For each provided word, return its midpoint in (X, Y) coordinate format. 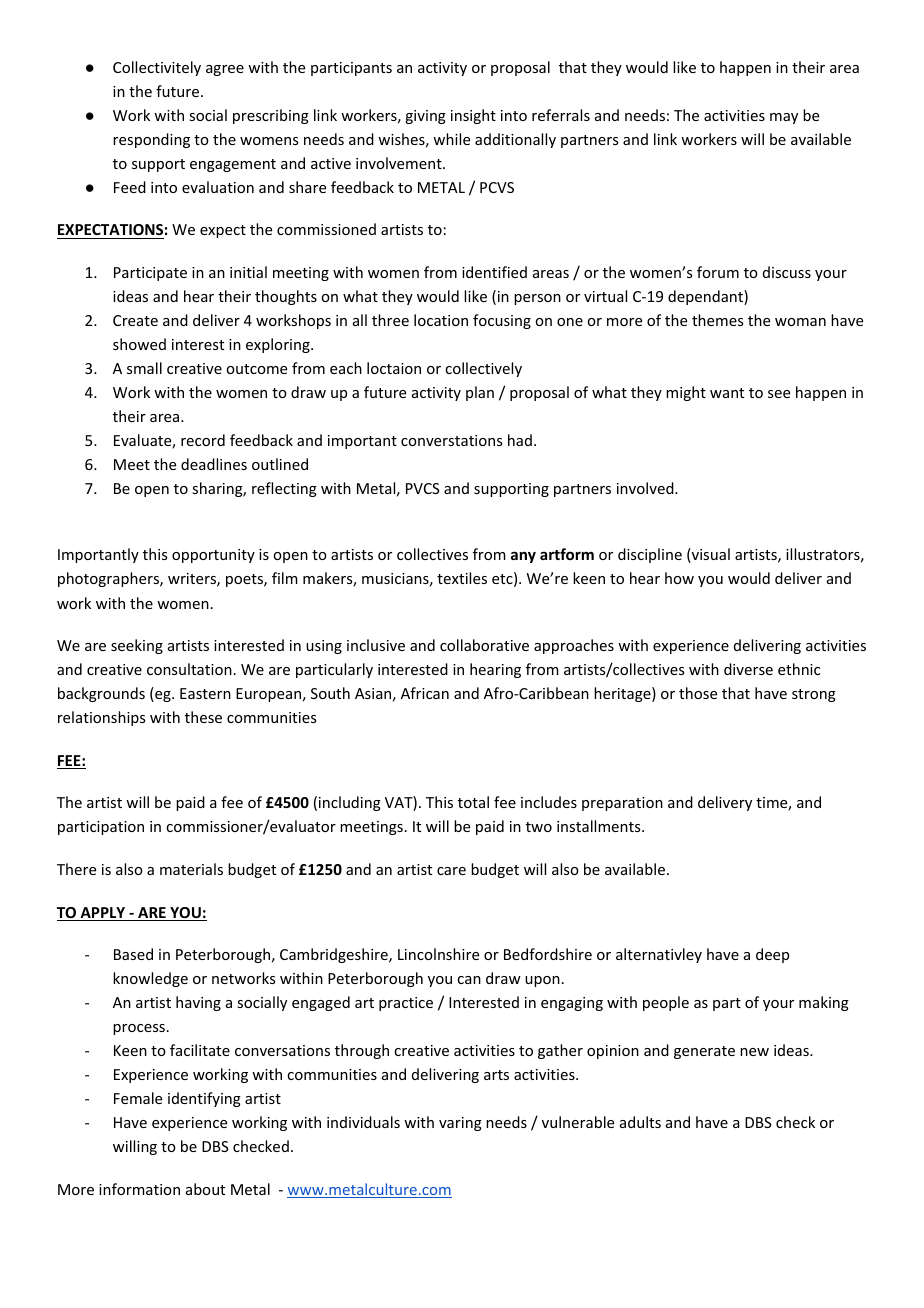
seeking (137, 646)
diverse (748, 669)
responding (151, 140)
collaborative (484, 645)
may (784, 118)
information (139, 1189)
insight (473, 116)
